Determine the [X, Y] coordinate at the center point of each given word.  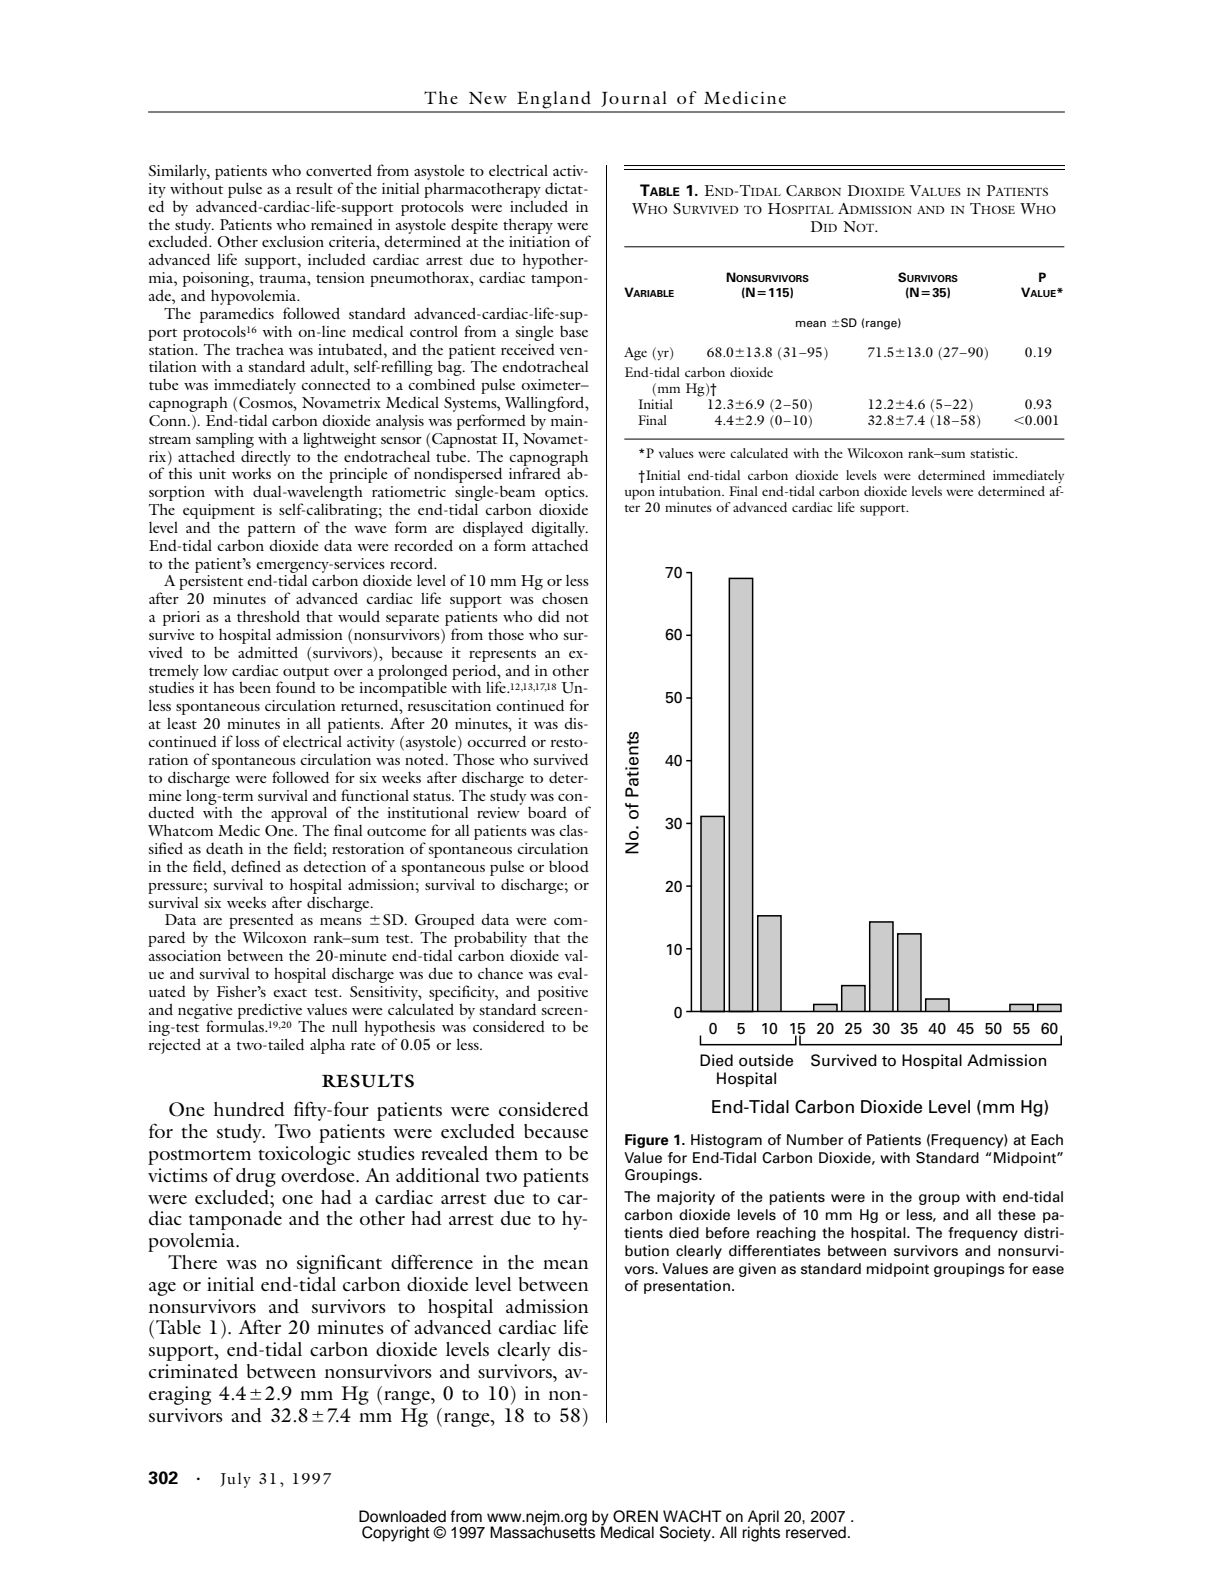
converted [339, 170]
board [547, 812]
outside [766, 1060]
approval [299, 815]
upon [640, 494]
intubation [691, 491]
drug [256, 1177]
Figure [647, 1141]
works [251, 473]
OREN [635, 1516]
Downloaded [402, 1516]
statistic [993, 453]
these [1017, 1215]
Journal [634, 99]
